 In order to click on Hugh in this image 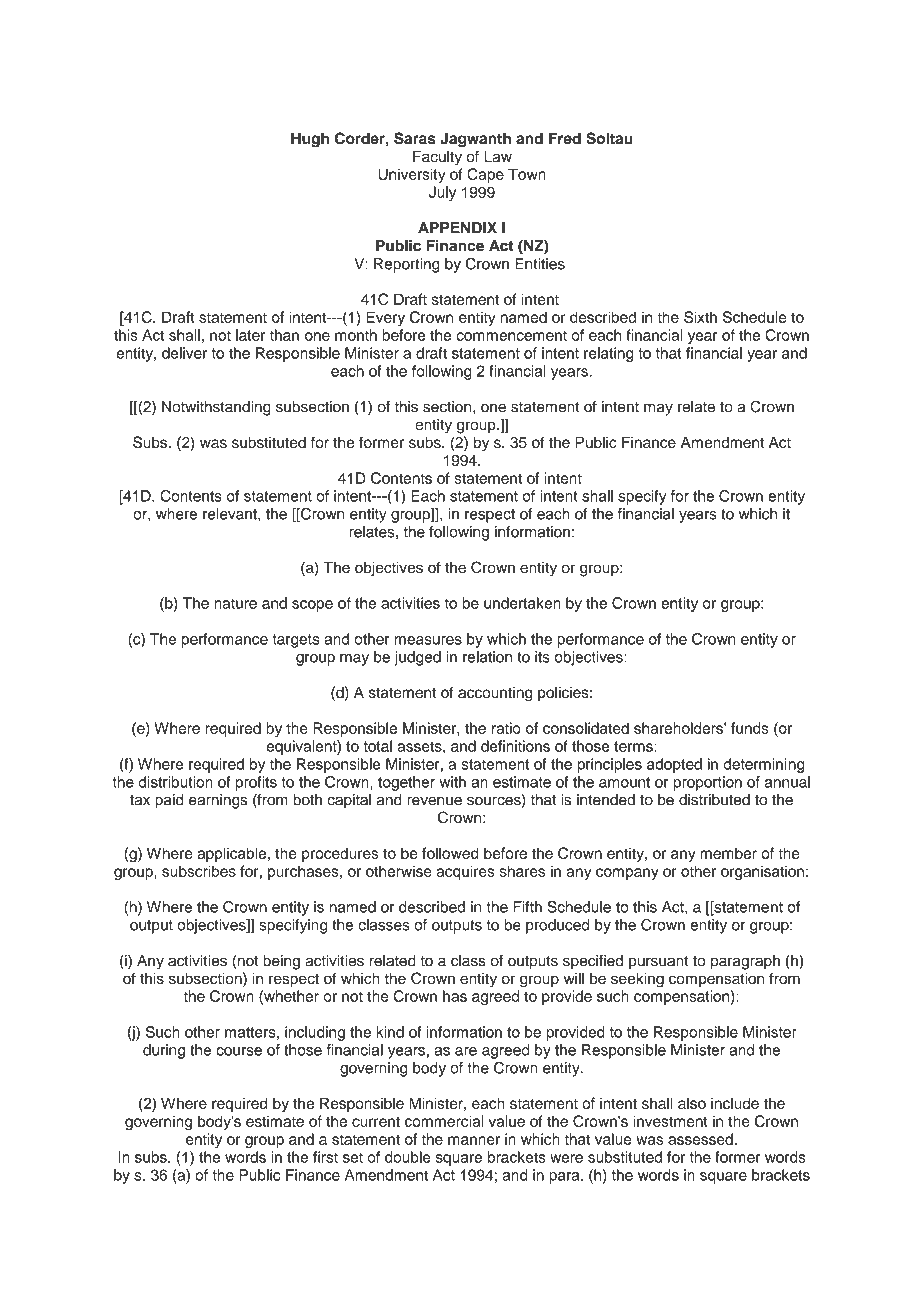, I will do `click(310, 140)`.
